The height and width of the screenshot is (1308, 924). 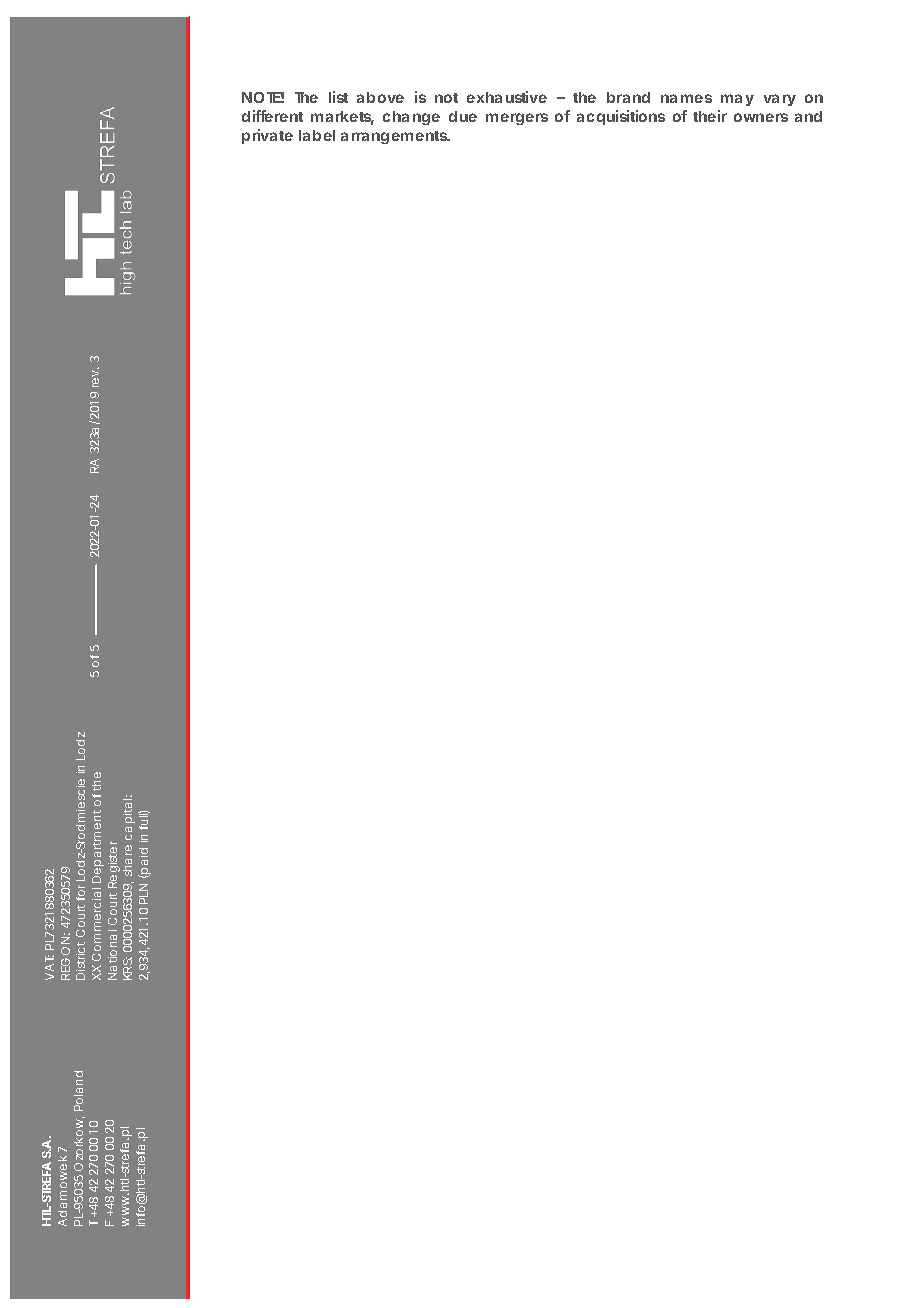 I want to click on arrangements, so click(x=395, y=137).
